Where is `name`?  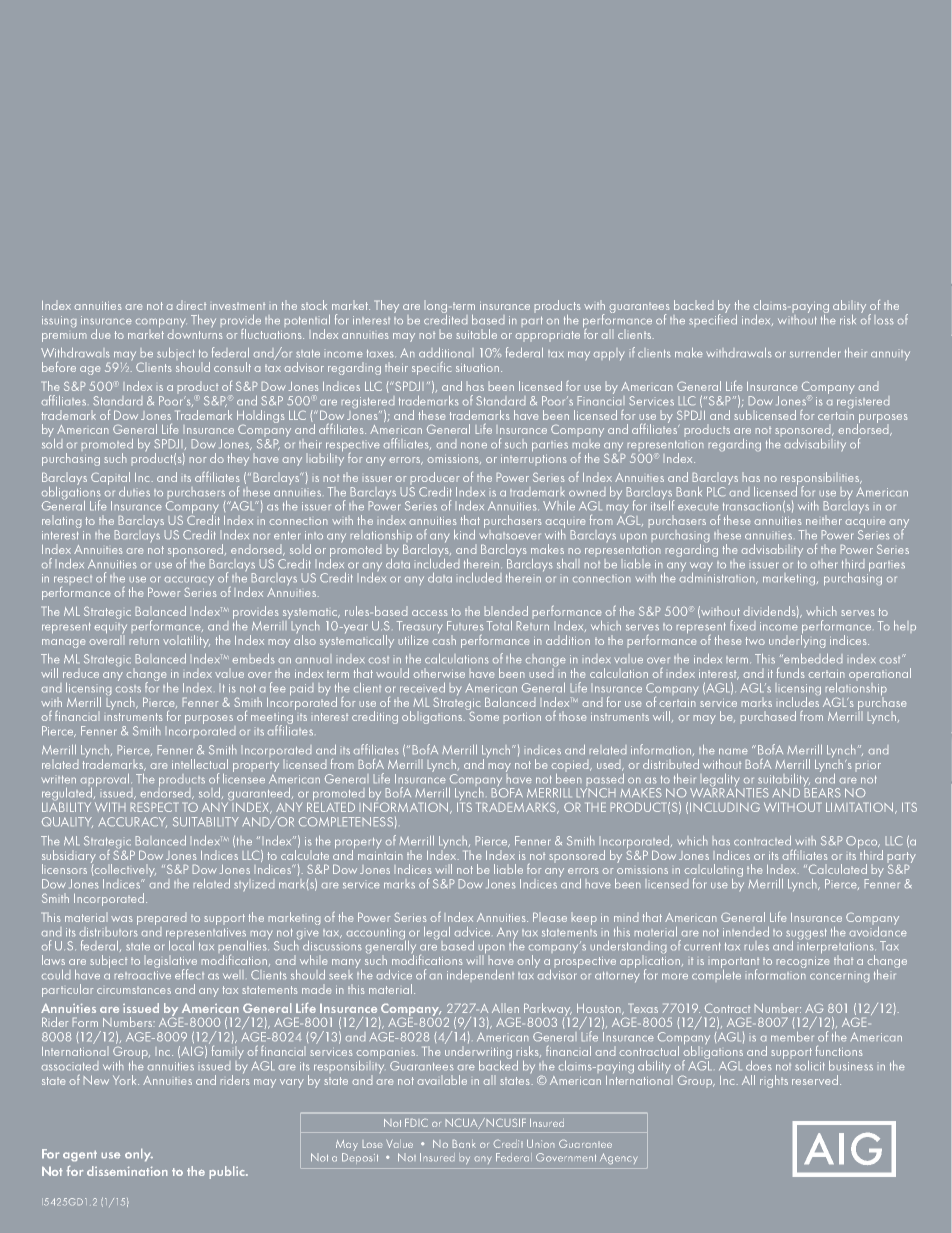 name is located at coordinates (733, 751).
